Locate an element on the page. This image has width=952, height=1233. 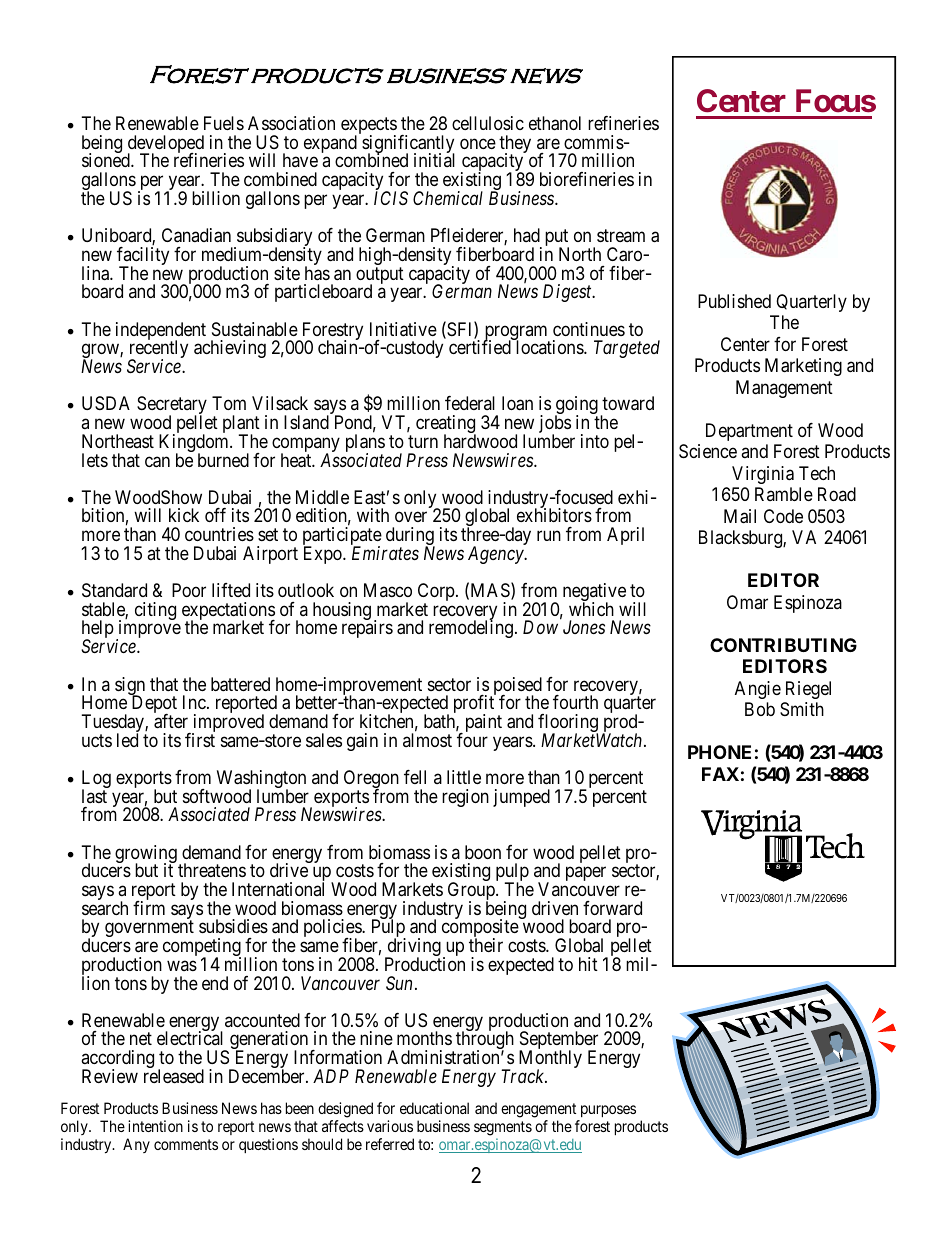
developed is located at coordinates (166, 145).
